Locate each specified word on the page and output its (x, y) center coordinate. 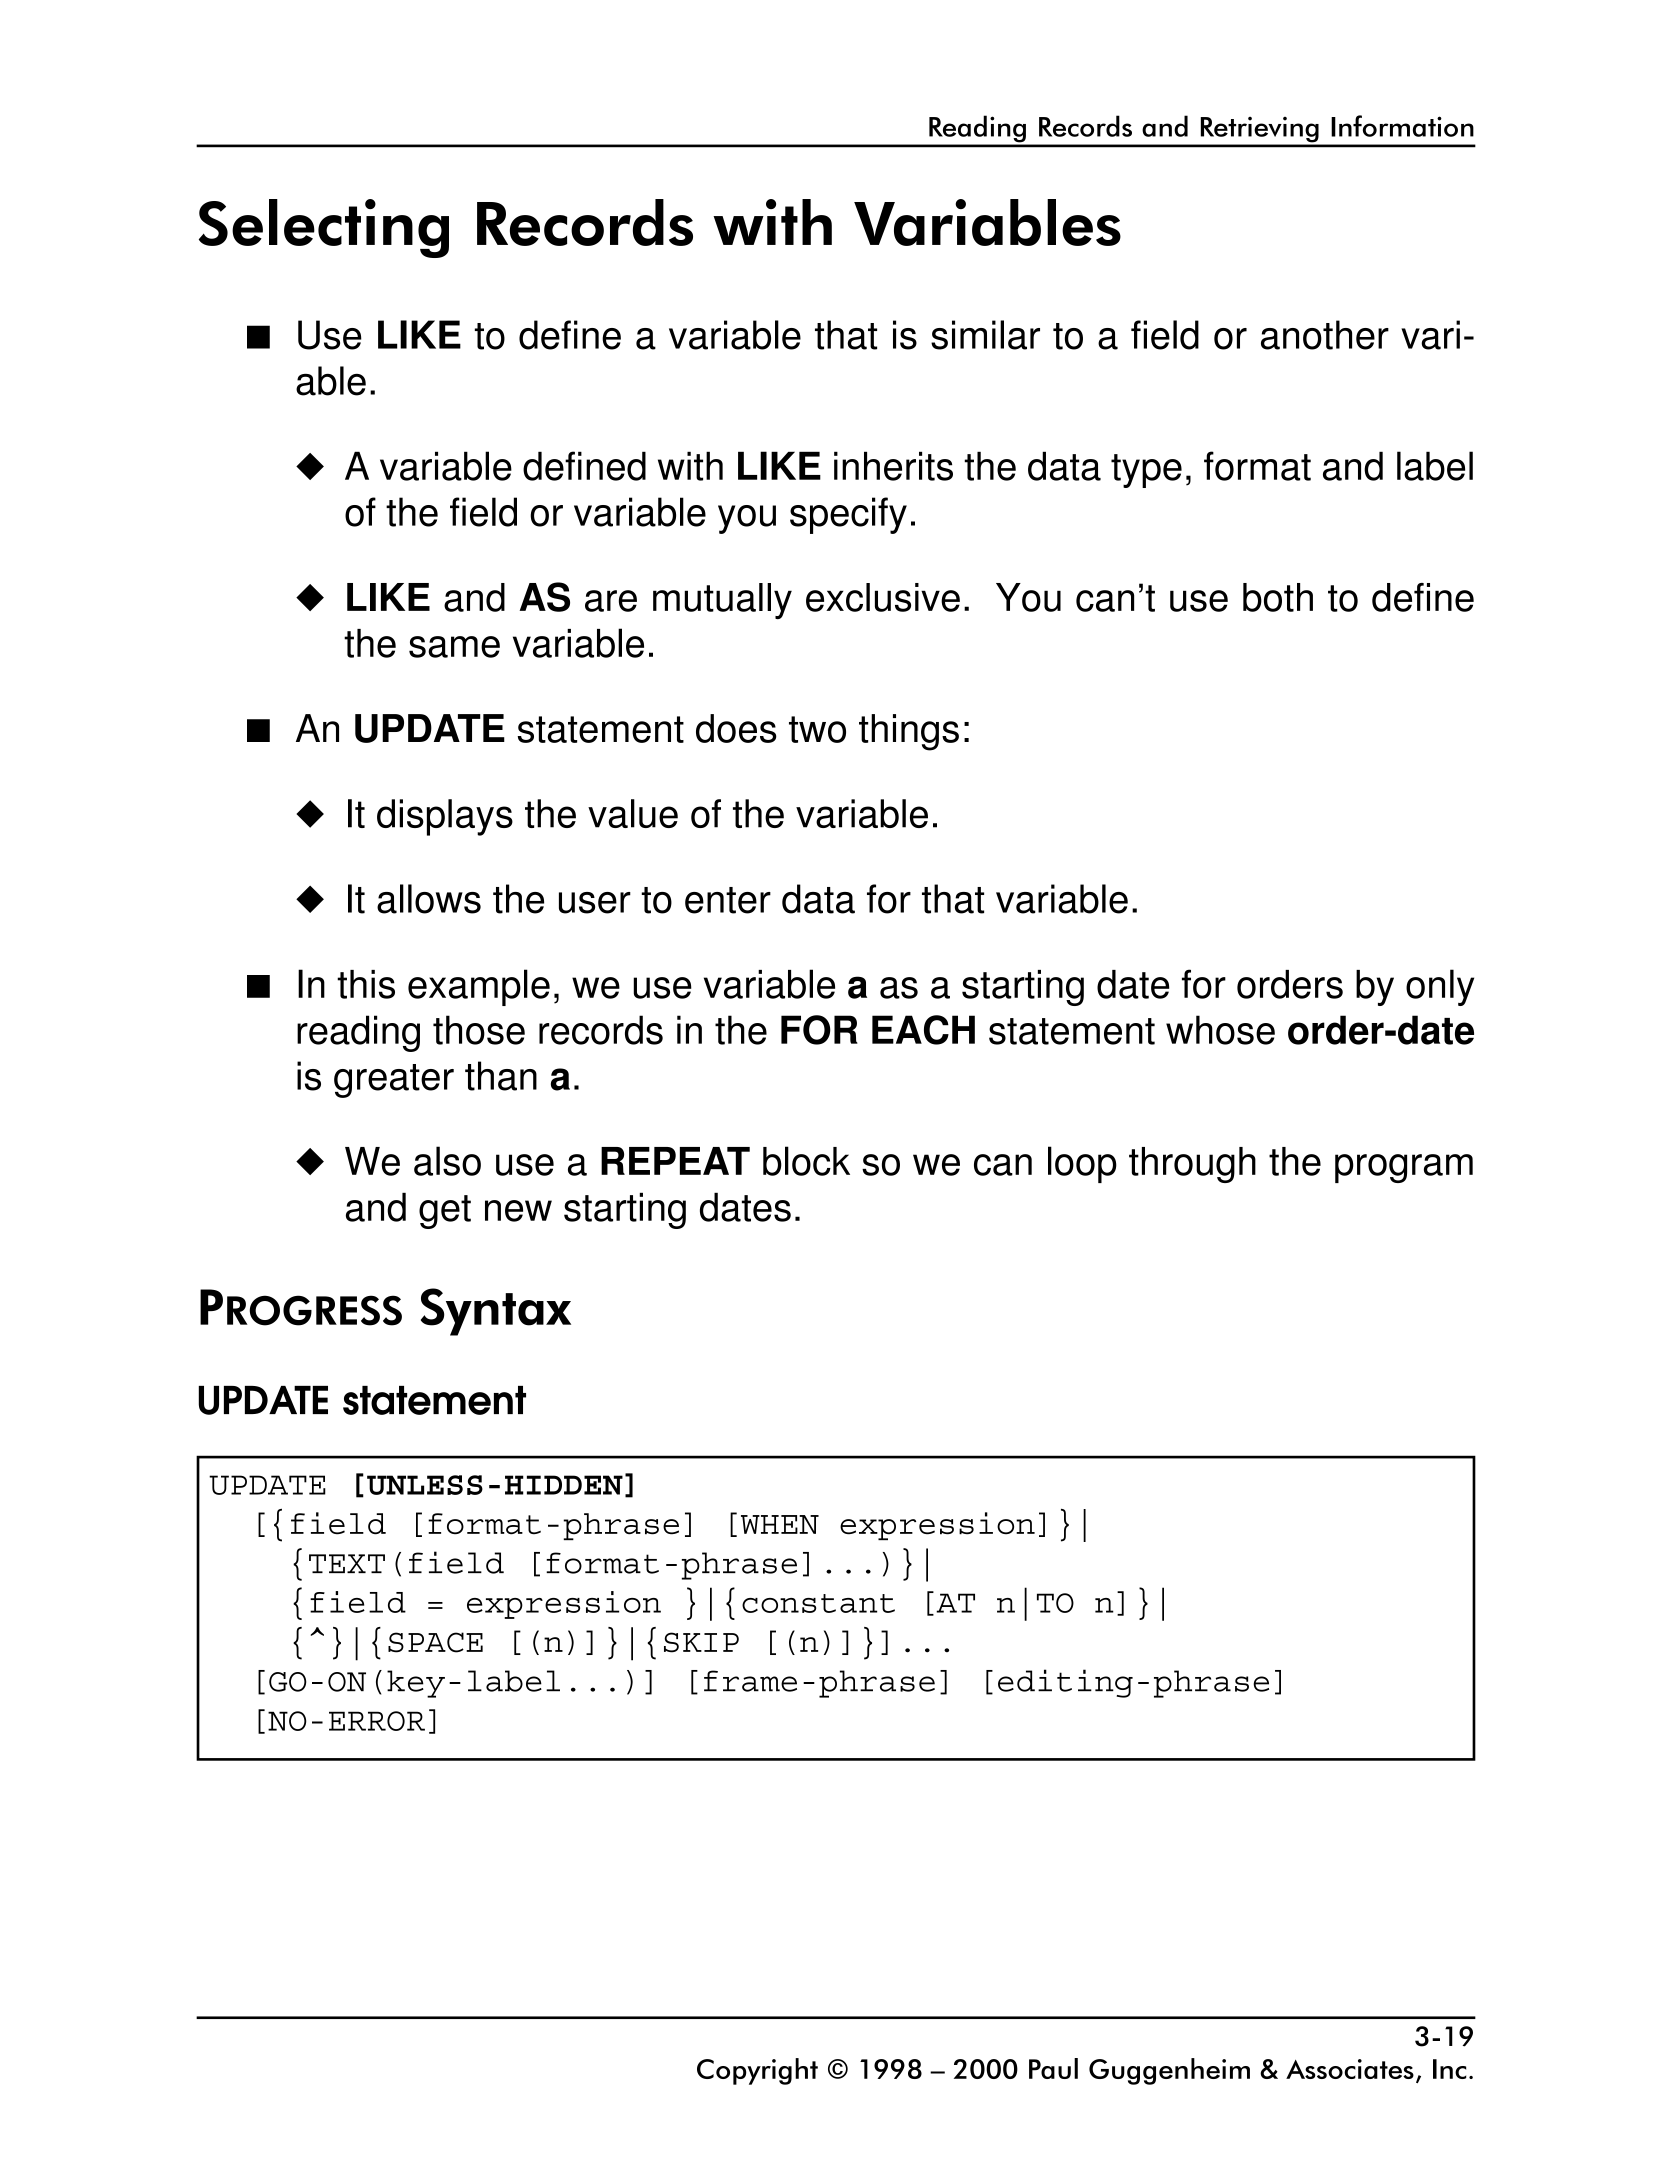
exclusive (883, 597)
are (611, 601)
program (1404, 1168)
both (1278, 597)
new (518, 1211)
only (1440, 987)
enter (728, 900)
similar (985, 335)
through (1192, 1165)
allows (429, 899)
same (454, 647)
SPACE (435, 1642)
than (501, 1076)
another (1325, 335)
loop (1082, 1164)
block (806, 1161)
